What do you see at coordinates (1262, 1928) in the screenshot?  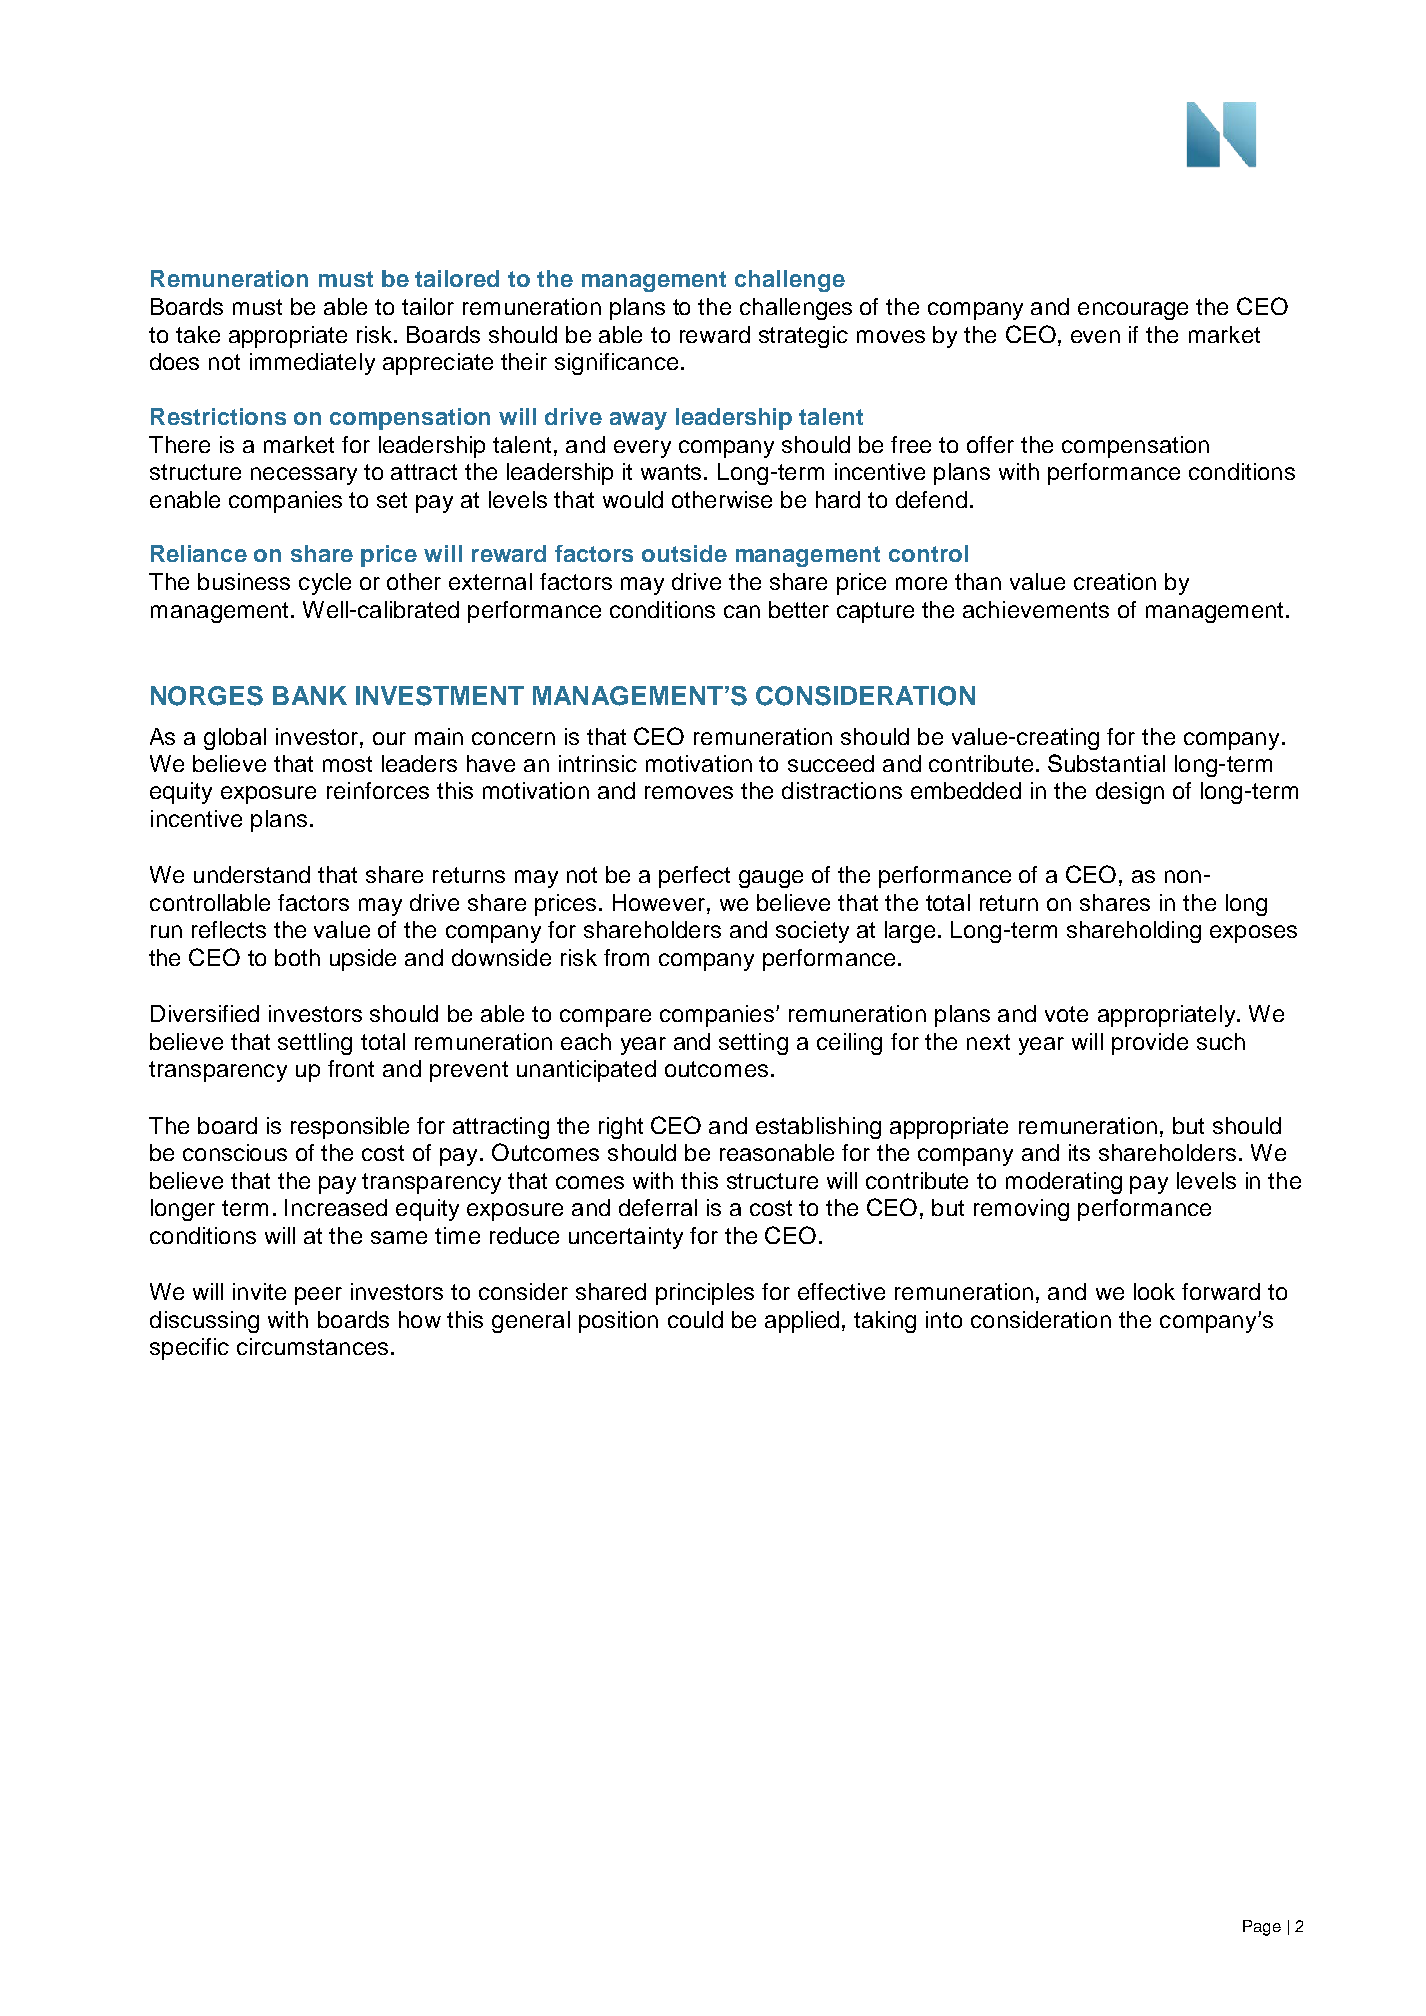 I see `Page` at bounding box center [1262, 1928].
